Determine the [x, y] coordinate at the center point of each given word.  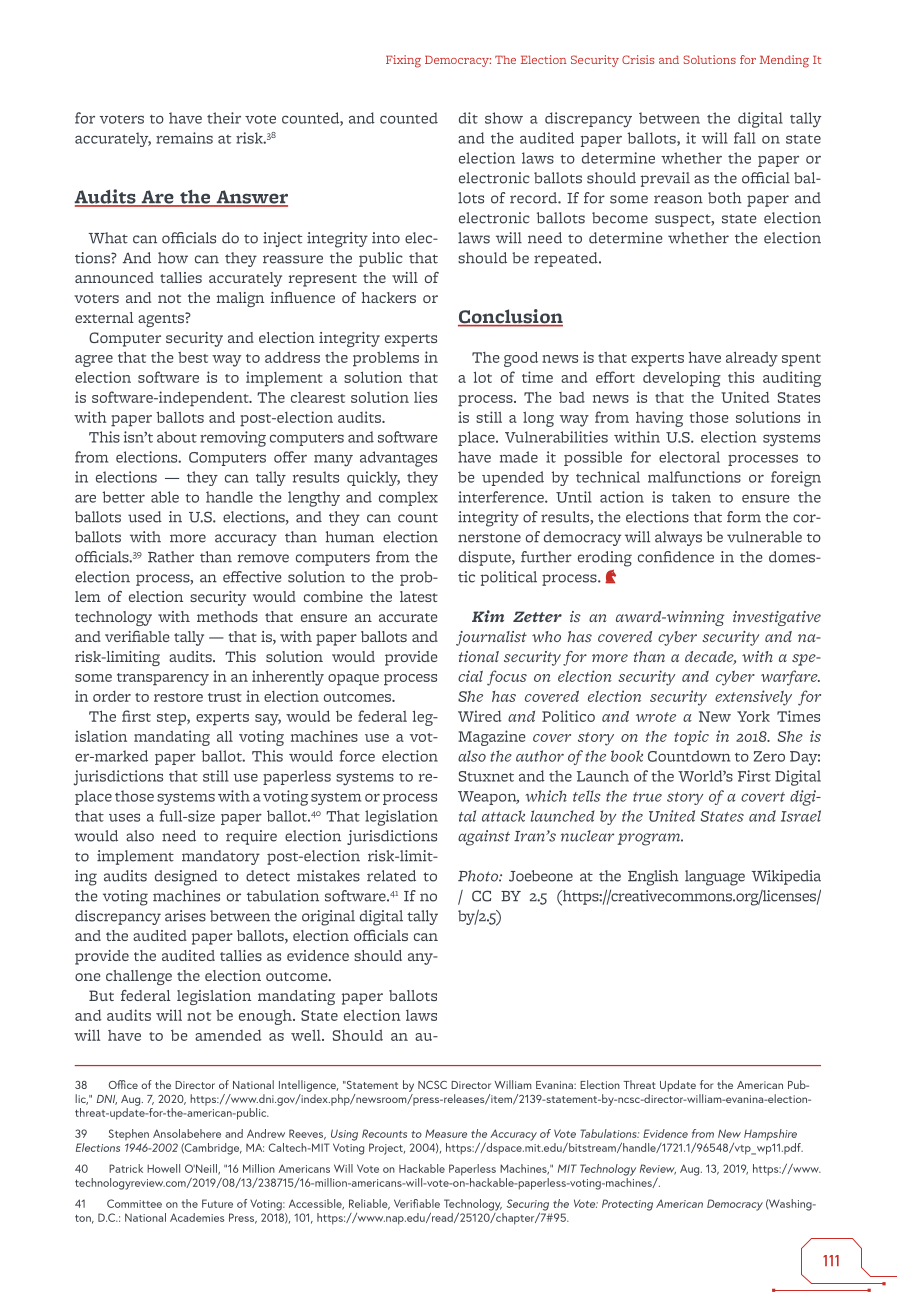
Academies [197, 1217]
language [715, 878]
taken [691, 497]
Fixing [403, 61]
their [224, 118]
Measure [446, 1133]
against [484, 838]
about [177, 437]
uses [124, 817]
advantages [398, 459]
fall [745, 138]
